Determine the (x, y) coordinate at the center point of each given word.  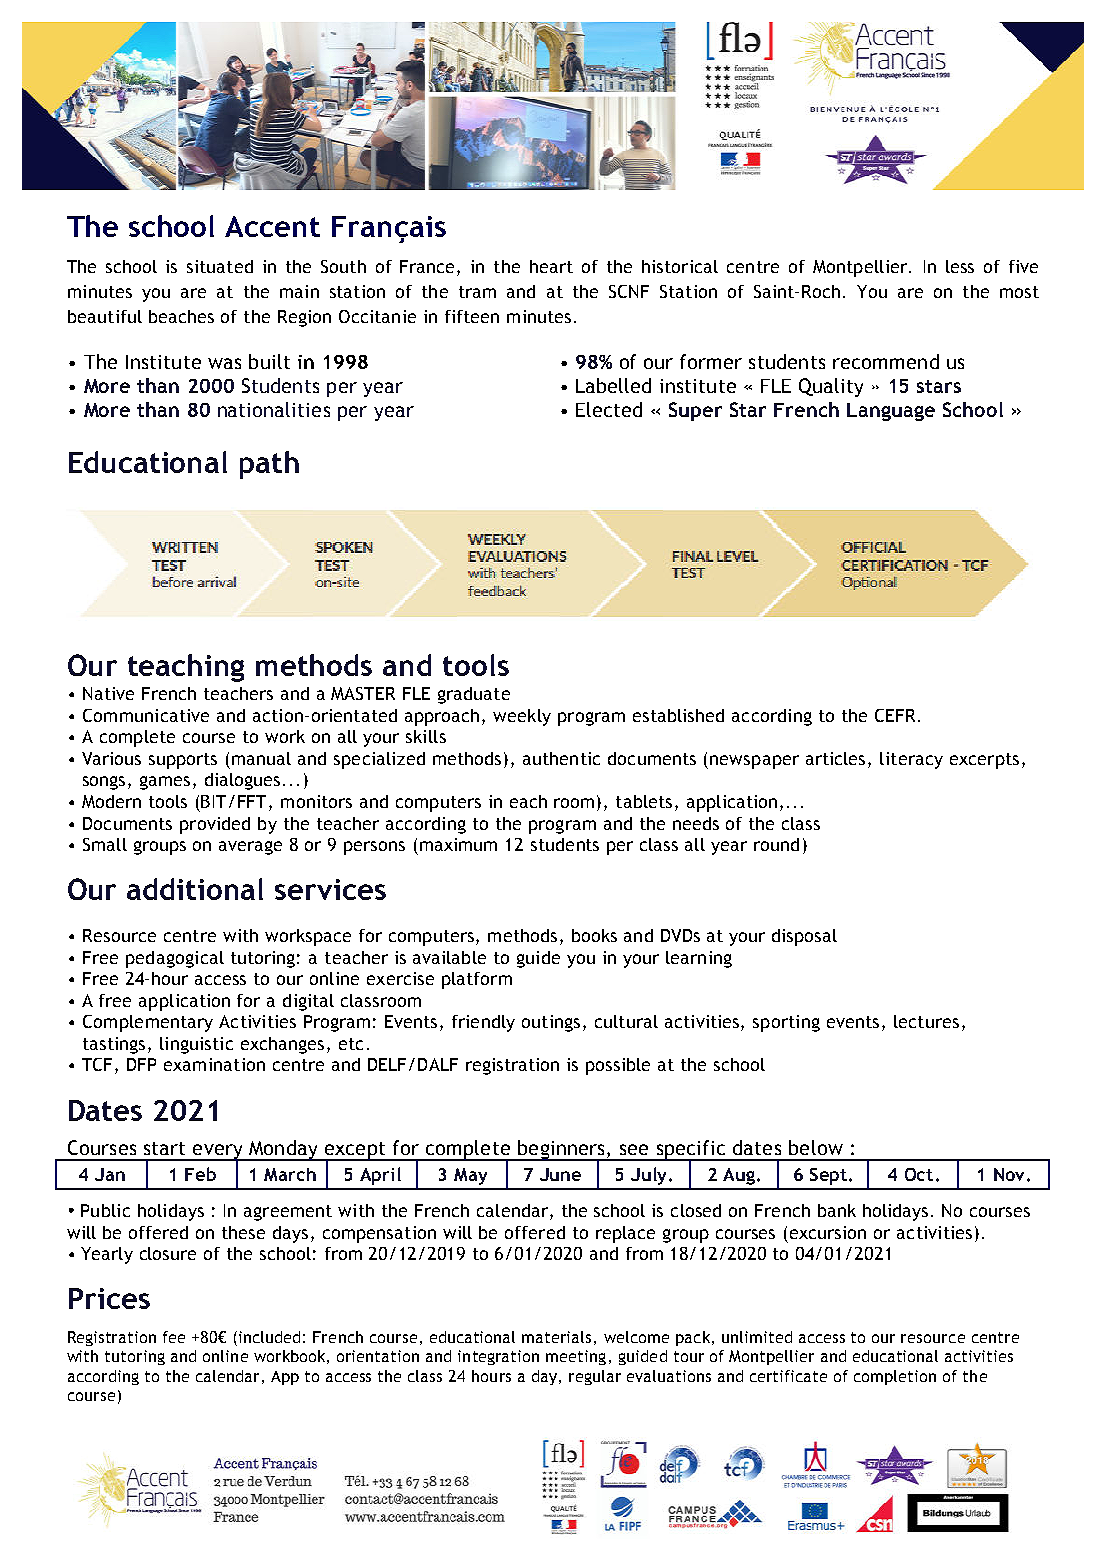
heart (551, 266)
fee (174, 1337)
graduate (474, 695)
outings (551, 1023)
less (960, 266)
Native (108, 693)
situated (220, 266)
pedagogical (175, 959)
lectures (926, 1021)
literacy (911, 760)
